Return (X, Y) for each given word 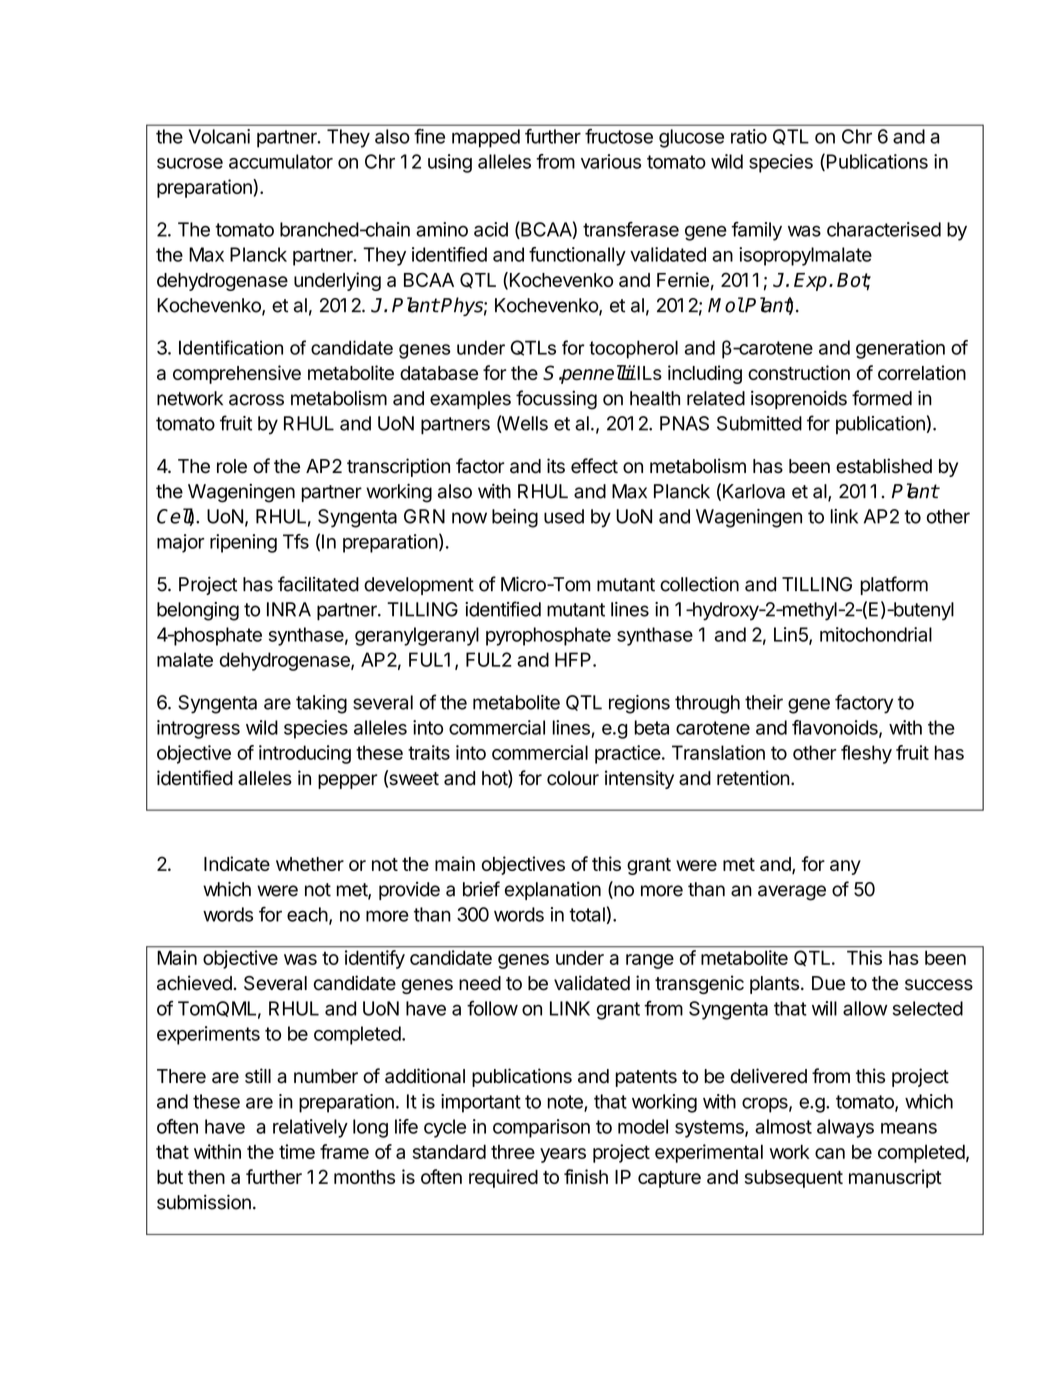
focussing (556, 400)
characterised (884, 229)
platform (894, 585)
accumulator (281, 161)
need (480, 983)
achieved (194, 983)
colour (573, 778)
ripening (243, 543)
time (297, 1151)
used (564, 516)
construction (799, 372)
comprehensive (237, 374)
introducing (305, 754)
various (611, 161)
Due (828, 983)
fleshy (866, 754)
